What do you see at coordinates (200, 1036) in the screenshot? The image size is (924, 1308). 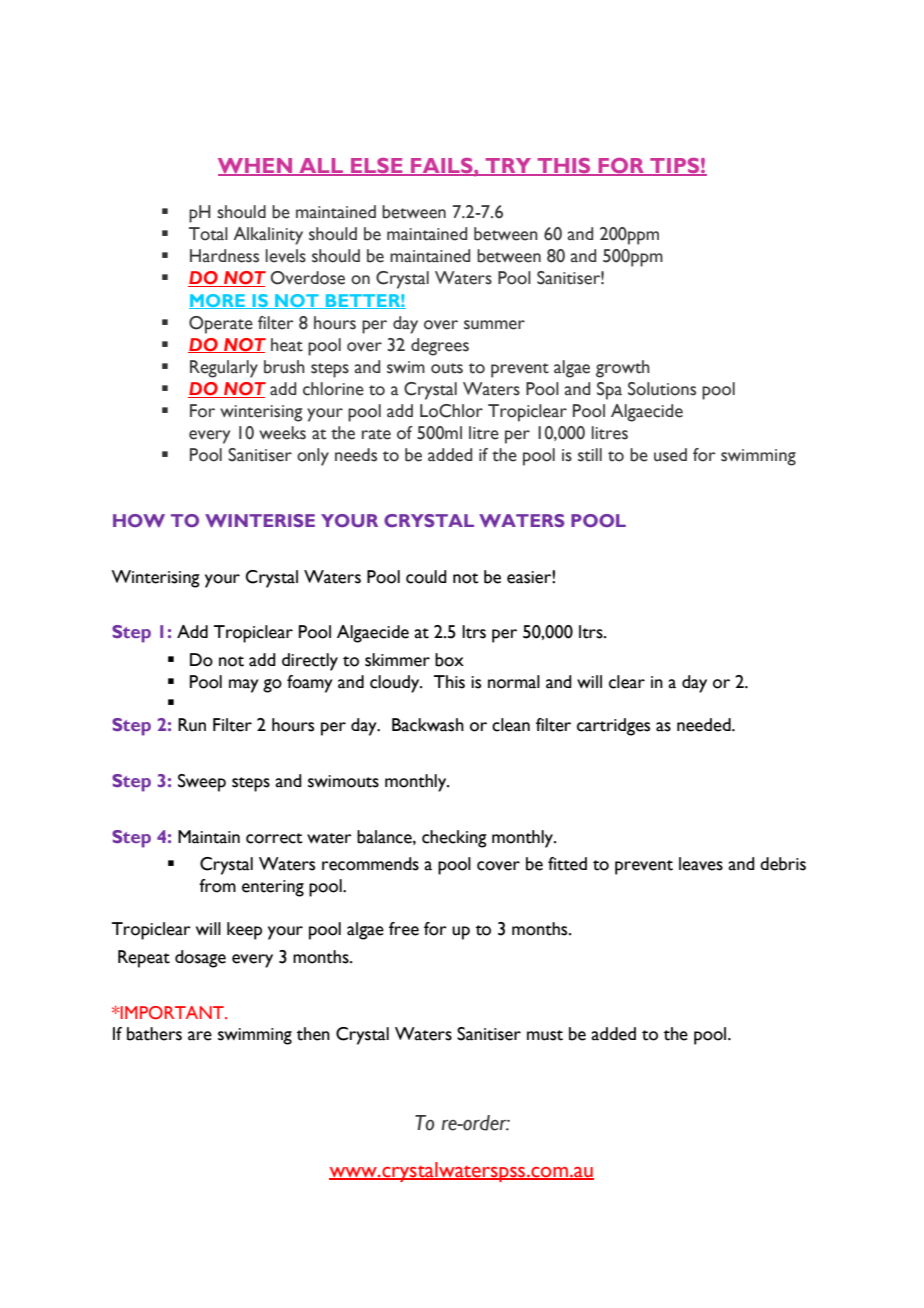 I see `are` at bounding box center [200, 1036].
